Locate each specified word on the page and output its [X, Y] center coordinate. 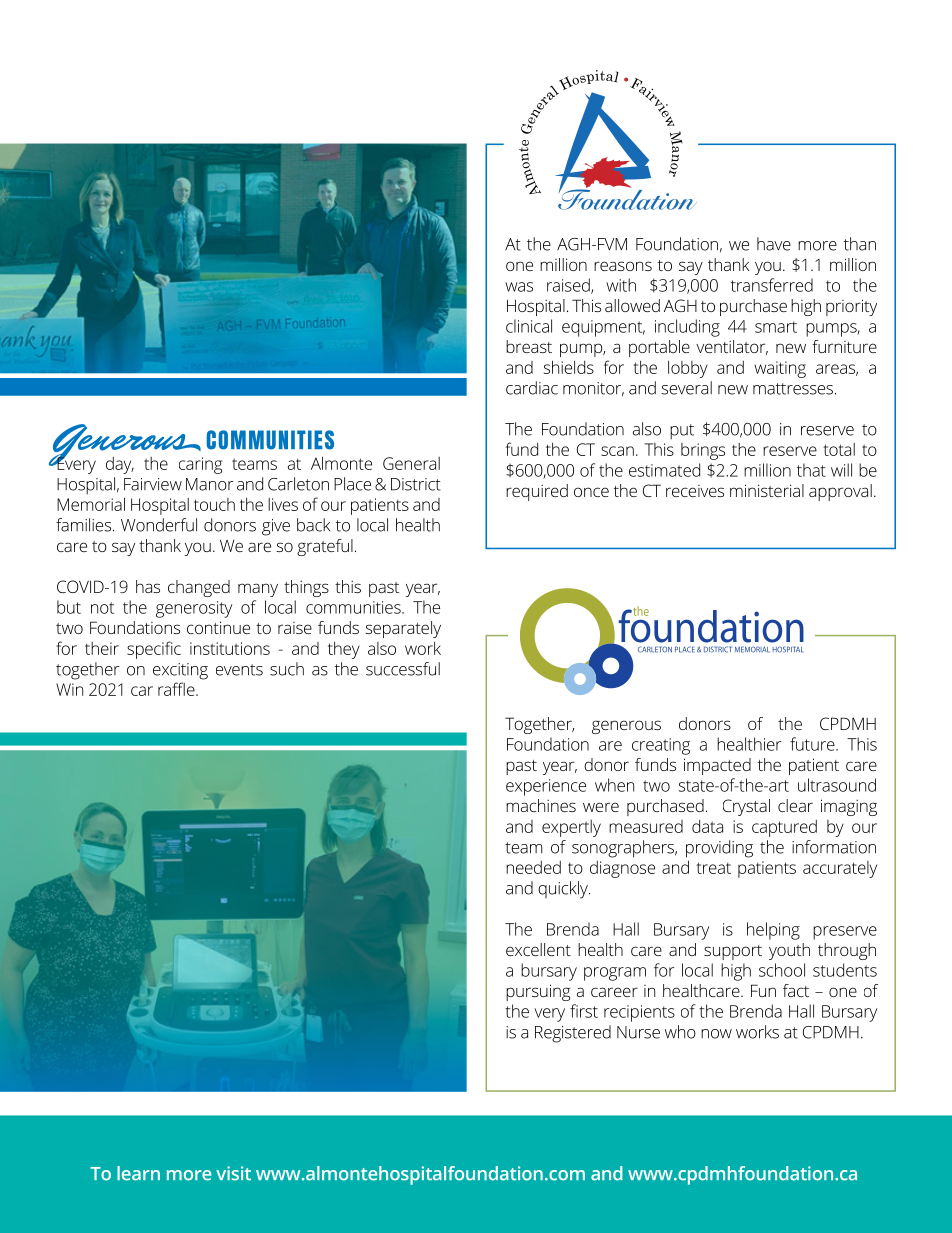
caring [200, 465]
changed [199, 588]
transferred [772, 285]
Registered [573, 1034]
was [519, 287]
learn [138, 1173]
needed [533, 867]
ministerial [767, 490]
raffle [177, 689]
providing [719, 849]
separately [403, 629]
